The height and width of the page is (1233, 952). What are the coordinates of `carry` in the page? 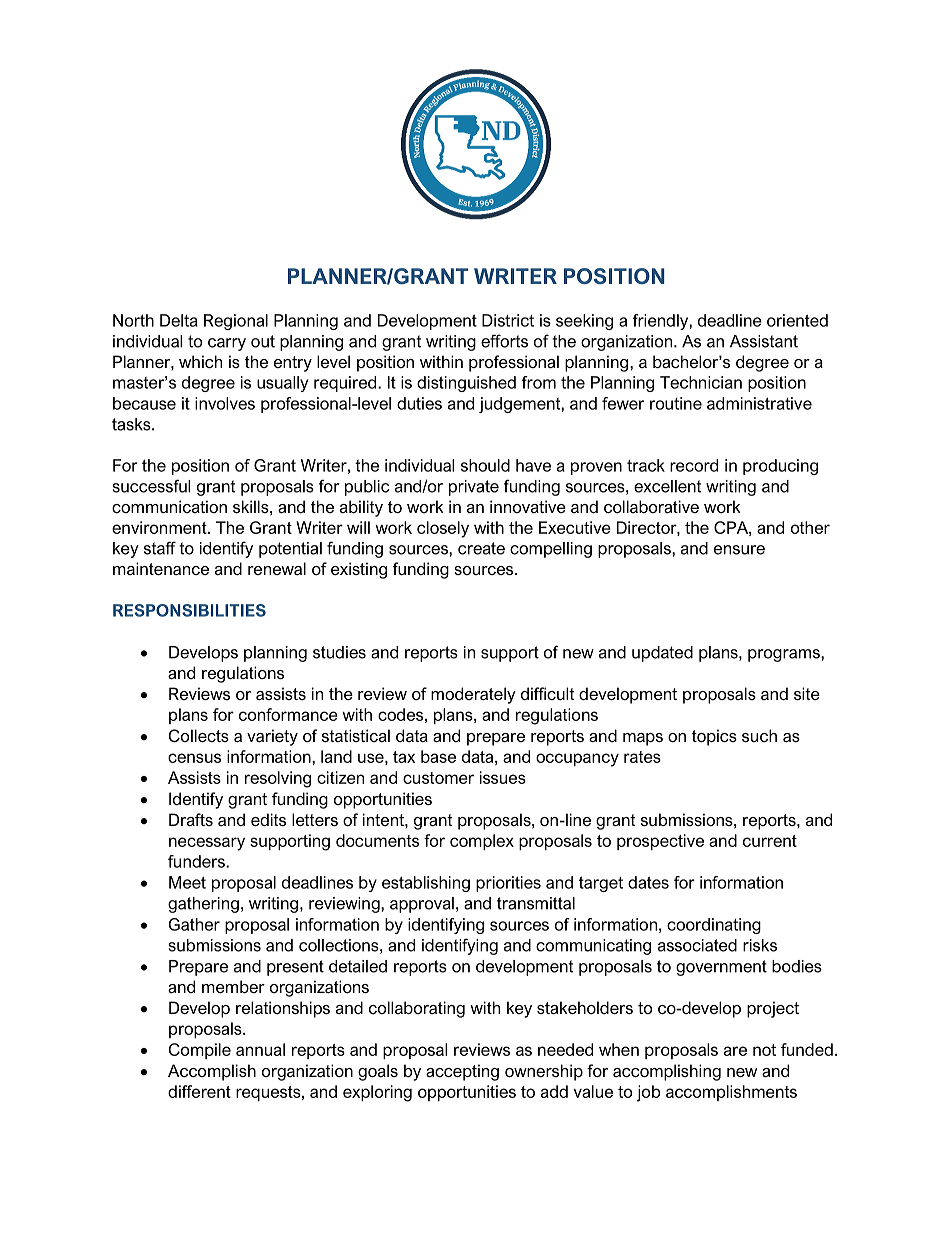 It's located at (227, 344).
